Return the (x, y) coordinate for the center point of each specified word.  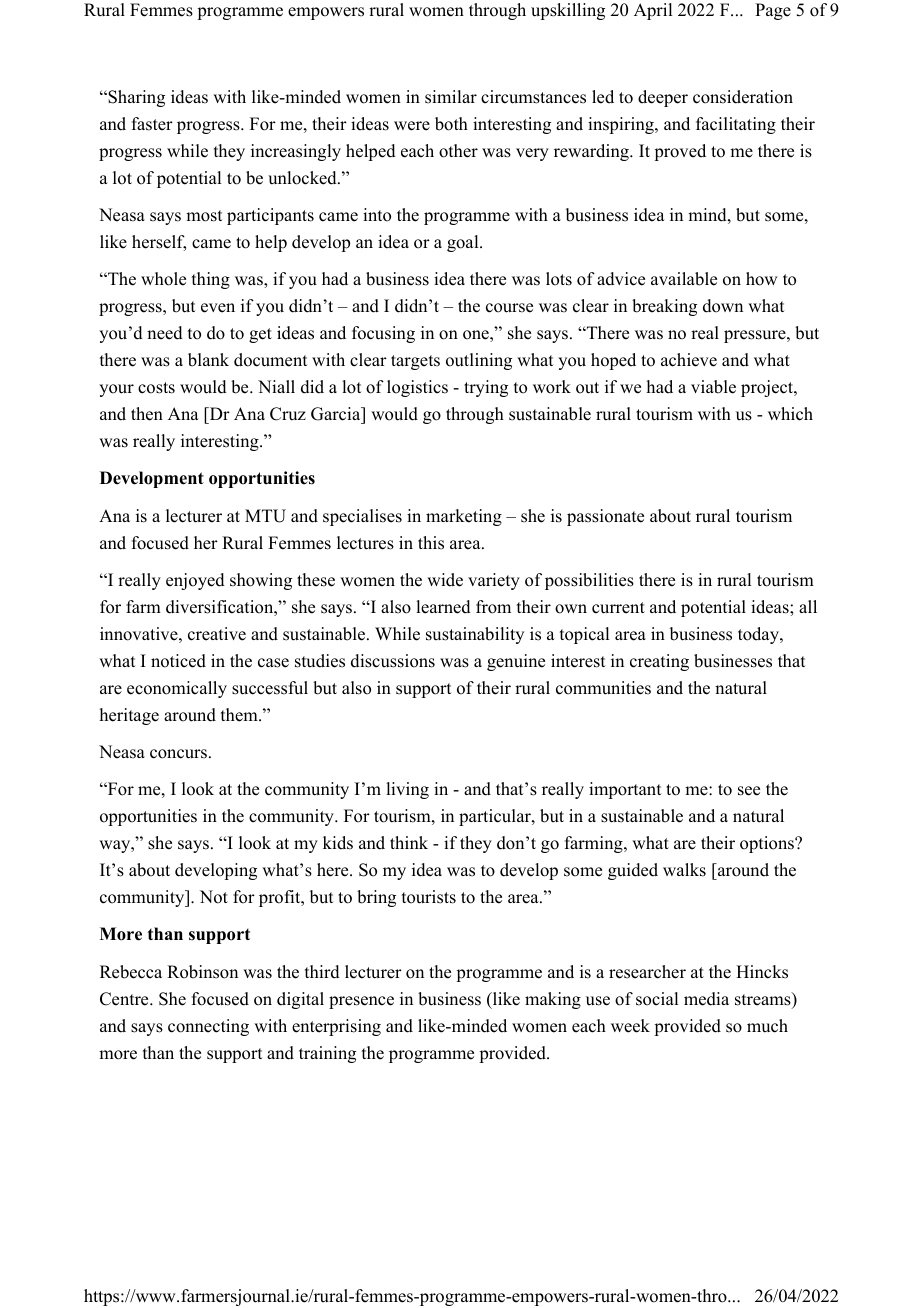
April (653, 11)
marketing (464, 517)
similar (451, 97)
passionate (605, 517)
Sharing (135, 98)
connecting (208, 1027)
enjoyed (195, 581)
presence (361, 1002)
